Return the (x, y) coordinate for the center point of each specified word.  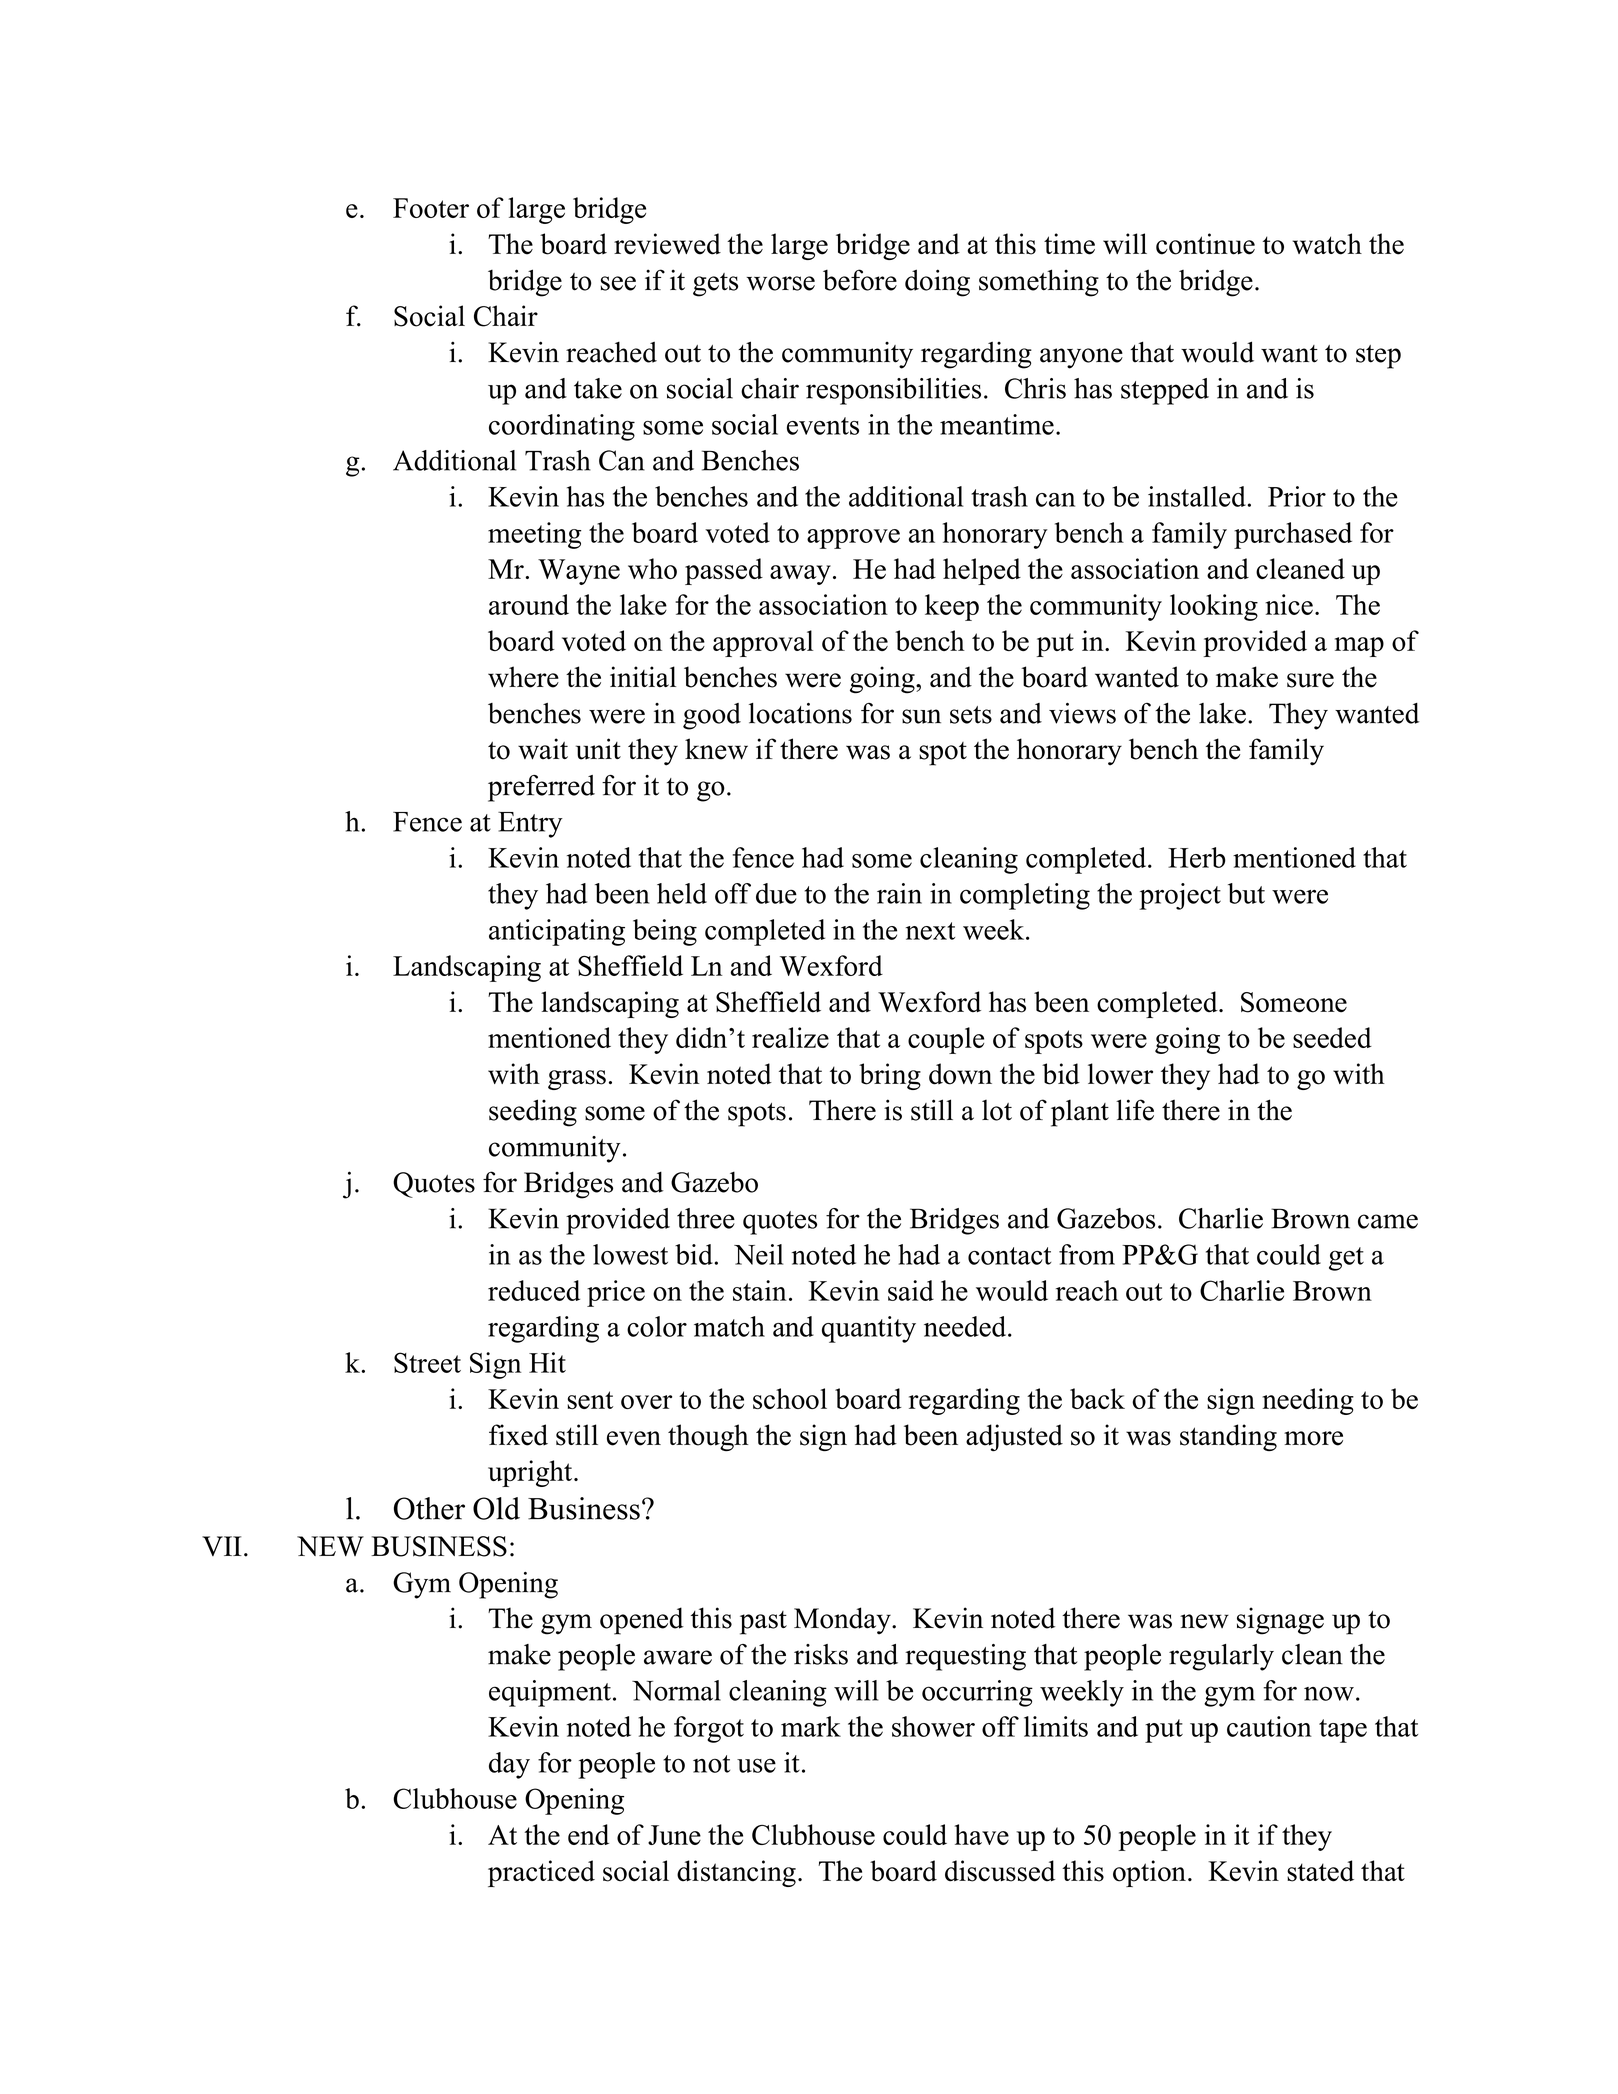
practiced (541, 1873)
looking (1214, 607)
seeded (1332, 1037)
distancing (736, 1873)
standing (1228, 1437)
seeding (533, 1113)
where (523, 677)
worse (781, 283)
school (790, 1398)
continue (1205, 244)
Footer (431, 208)
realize (790, 1037)
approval (763, 643)
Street (427, 1362)
